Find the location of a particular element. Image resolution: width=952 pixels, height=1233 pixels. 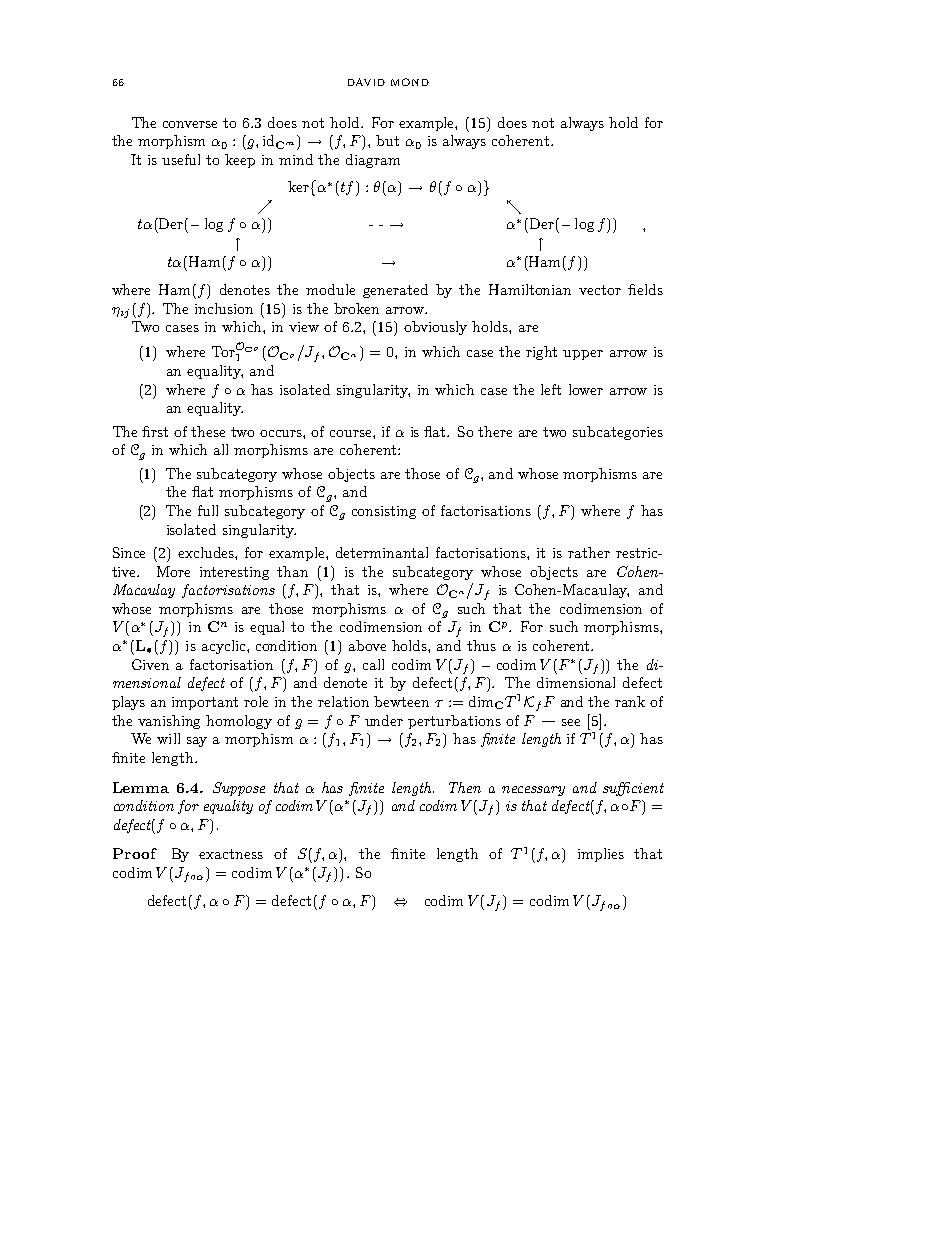

DAVID is located at coordinates (366, 82).
